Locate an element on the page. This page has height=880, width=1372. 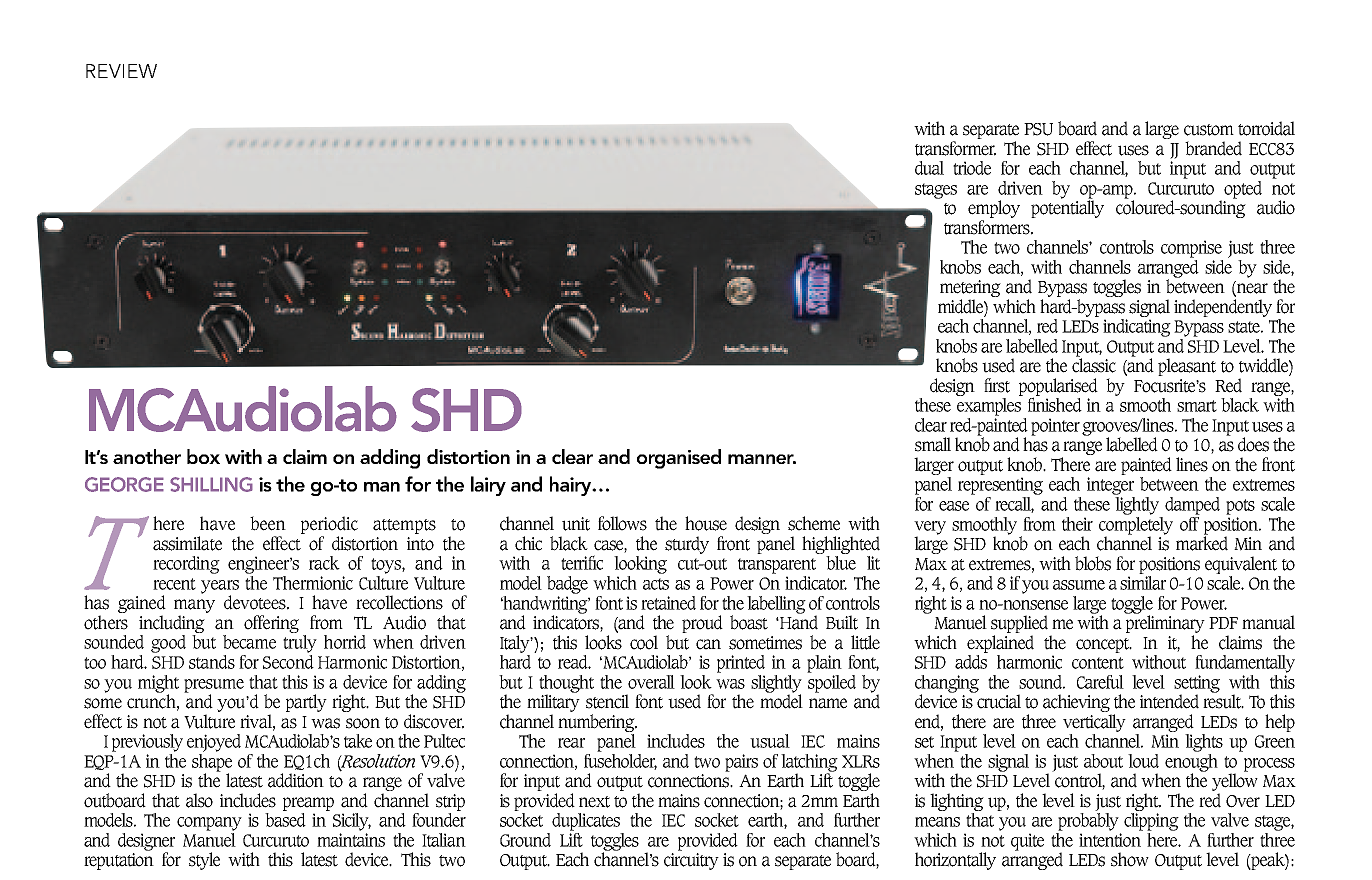
circuitry is located at coordinates (691, 861).
